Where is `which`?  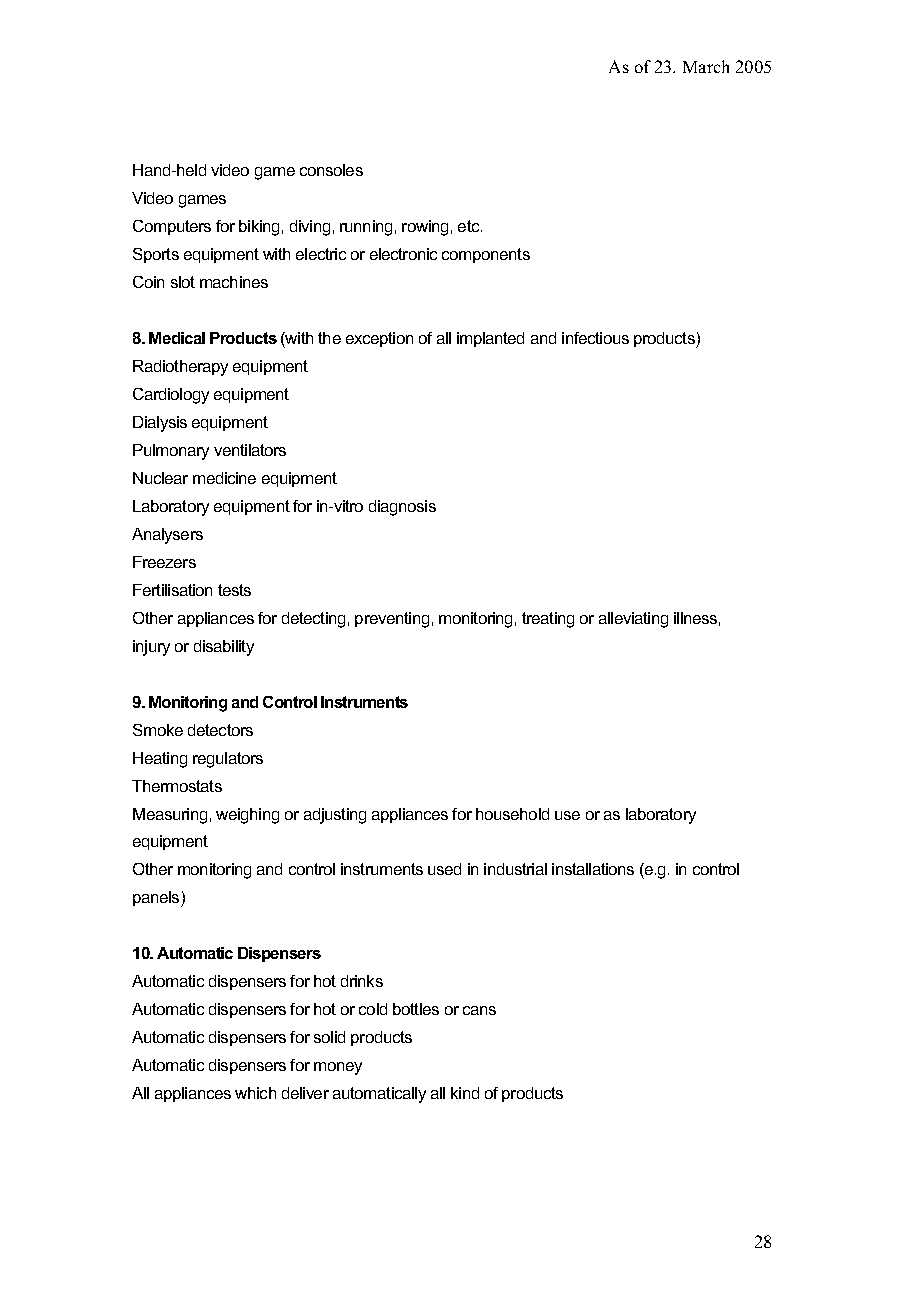 which is located at coordinates (255, 1093).
